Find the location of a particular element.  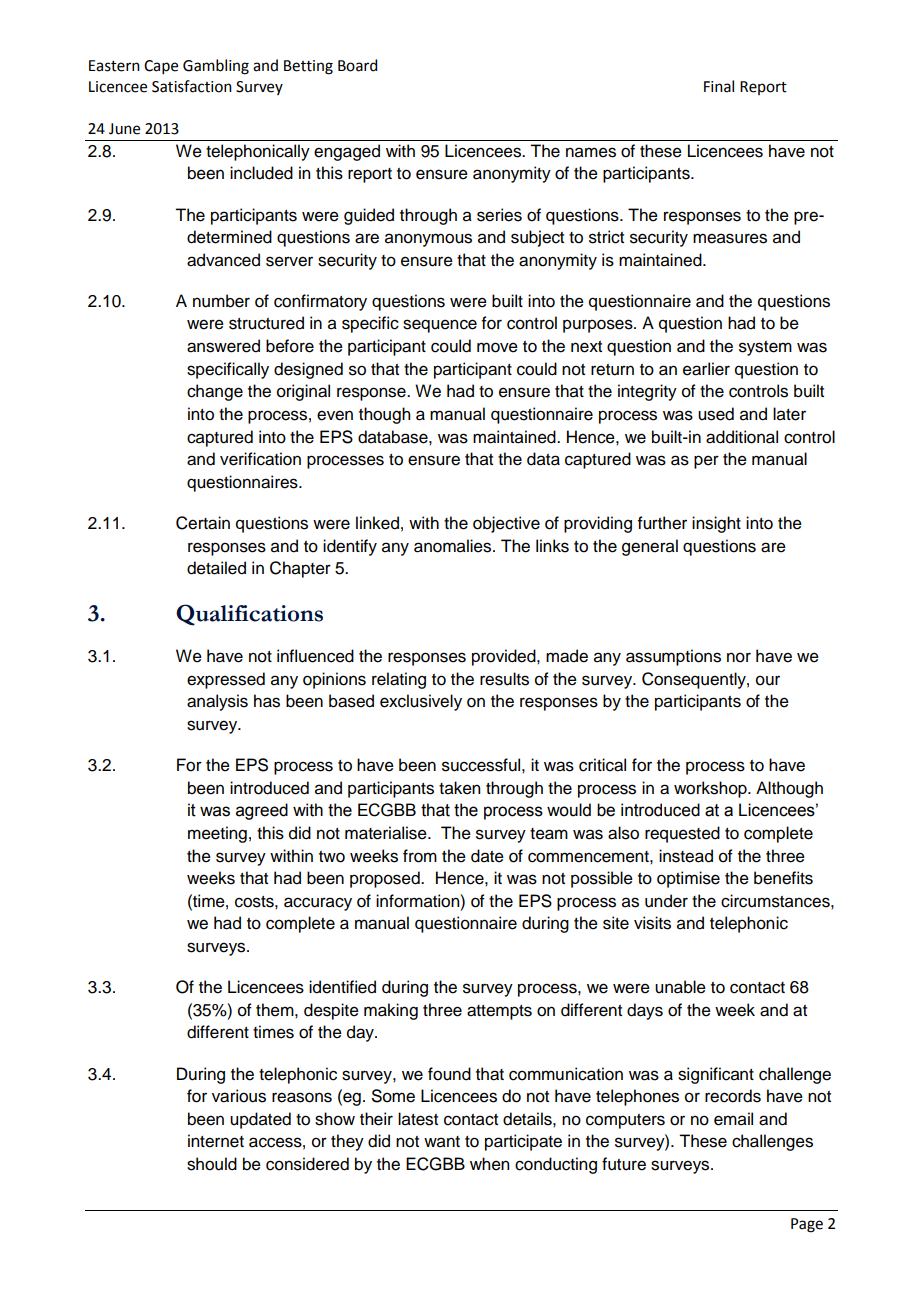

nor is located at coordinates (739, 657).
